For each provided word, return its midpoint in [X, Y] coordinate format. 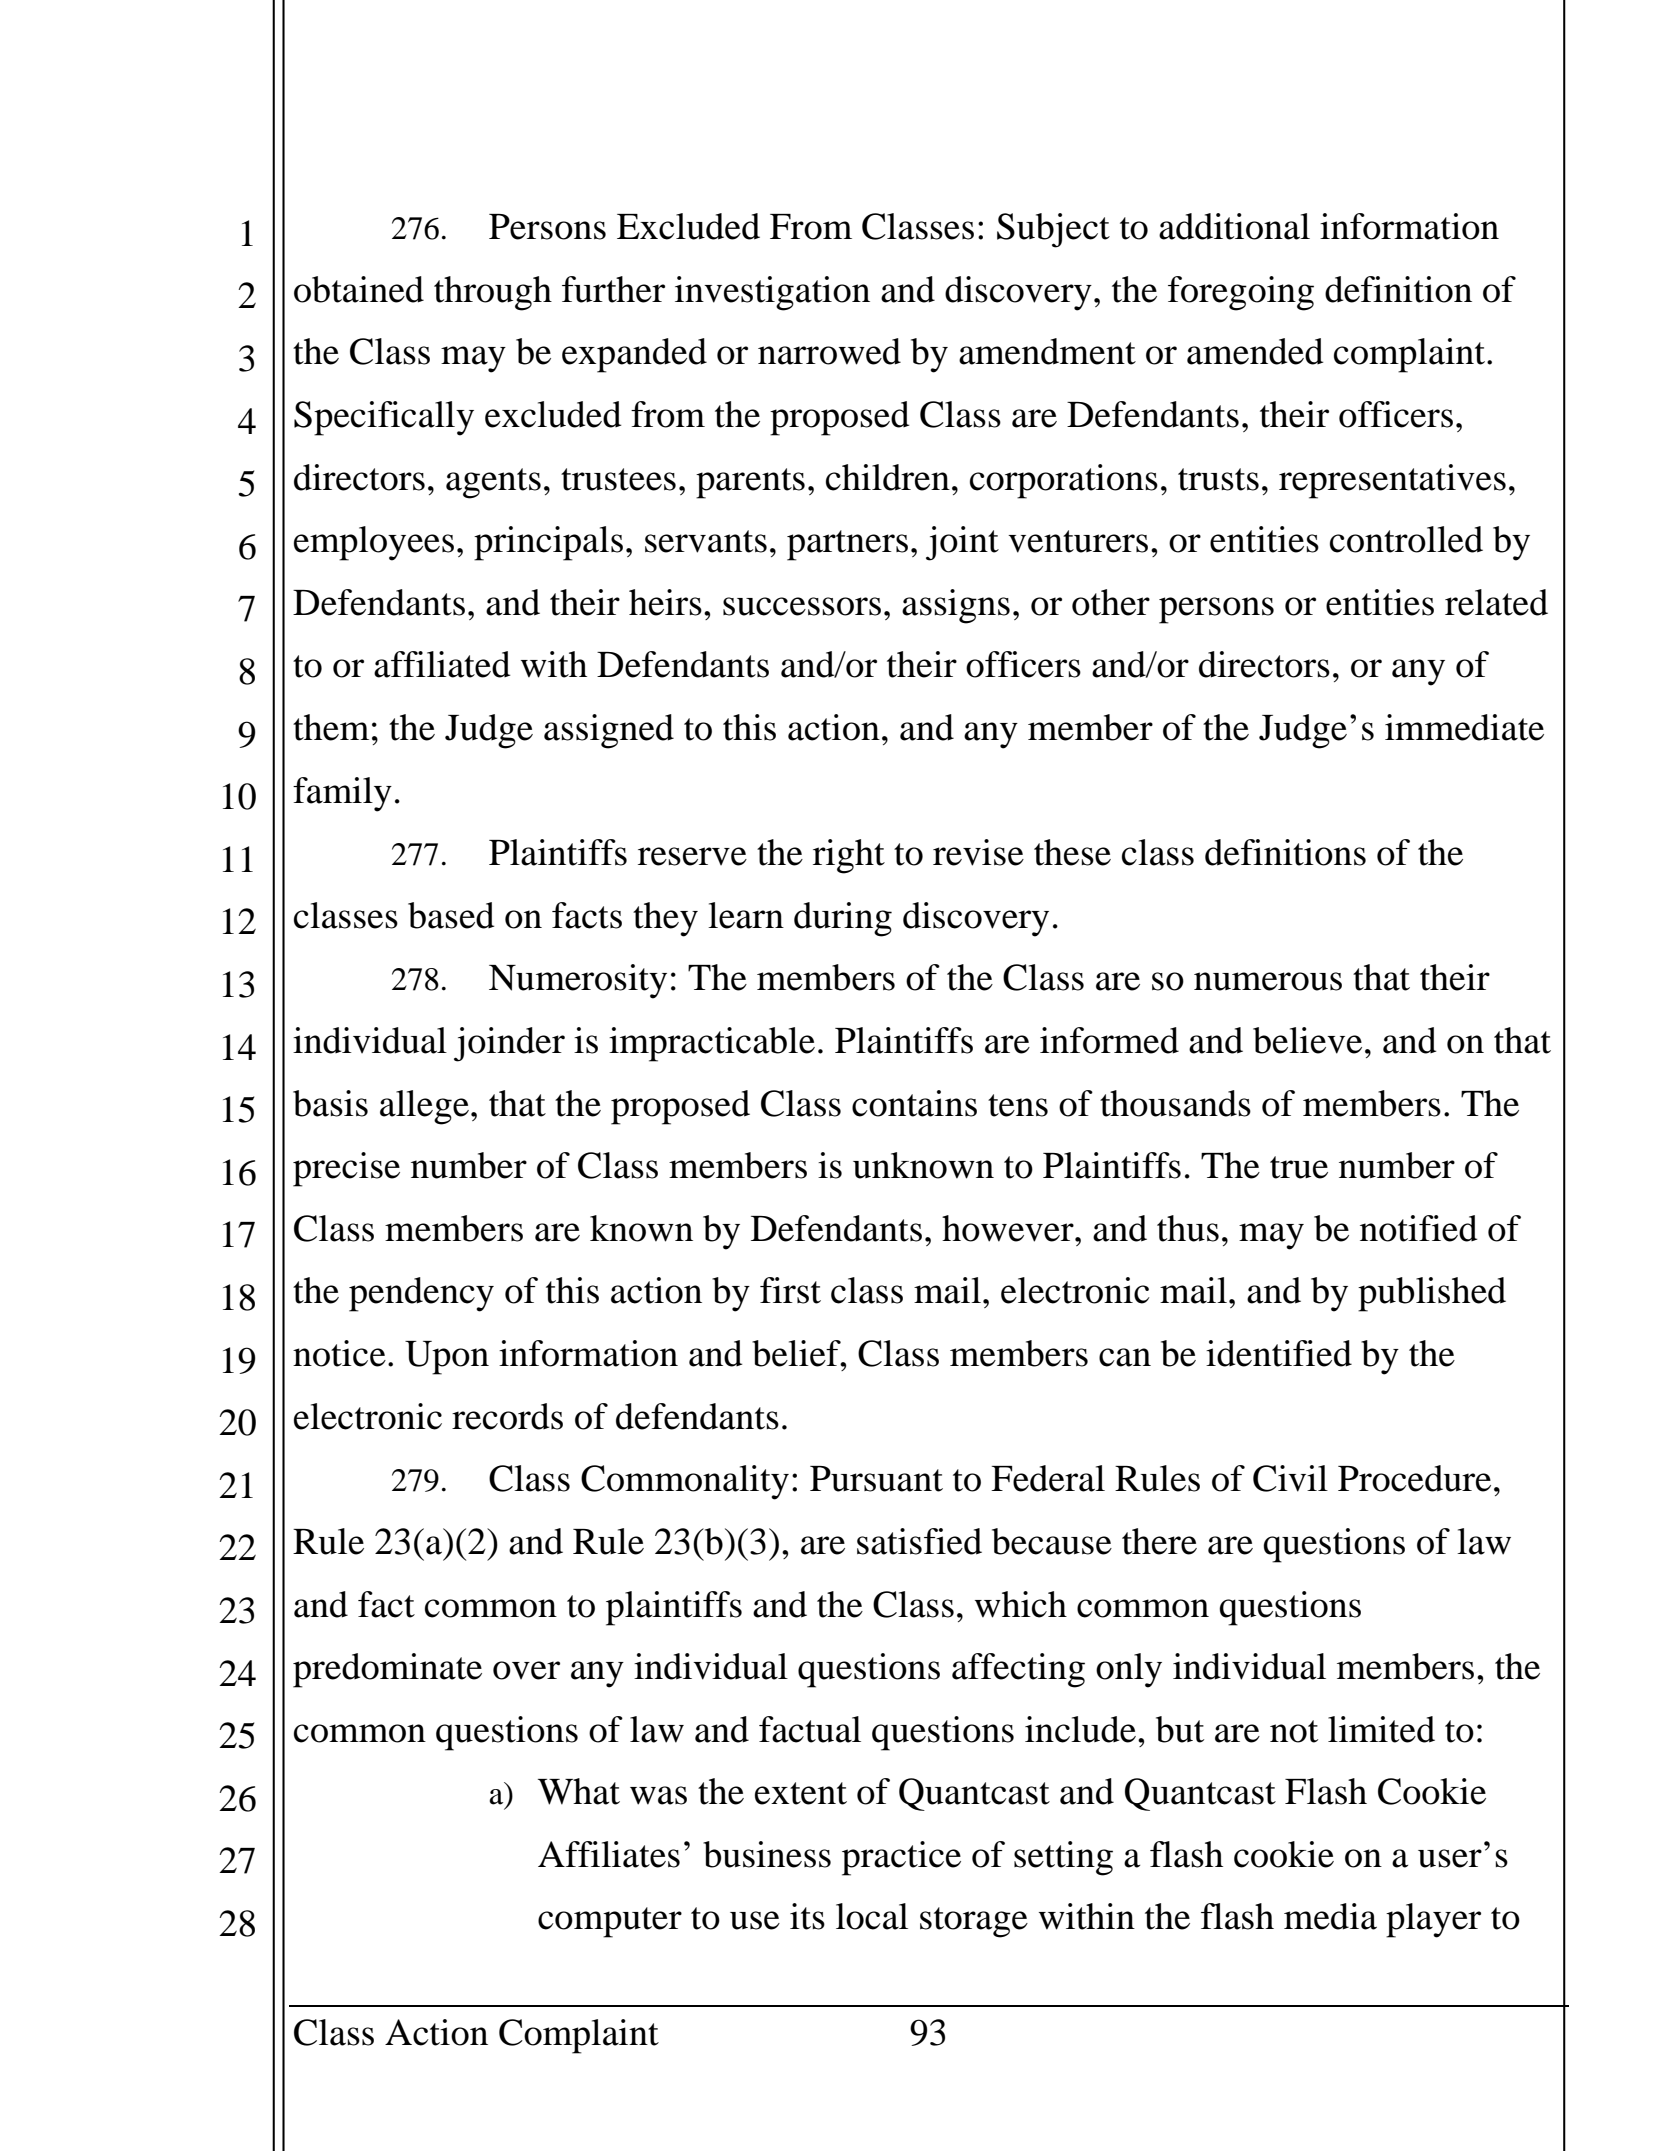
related [1496, 602]
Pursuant [876, 1479]
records [507, 1416]
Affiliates [609, 1854]
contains [914, 1103]
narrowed [829, 351]
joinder [509, 1044]
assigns [956, 606]
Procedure [1414, 1478]
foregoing [1241, 293]
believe [1307, 1040]
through [493, 293]
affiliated [442, 664]
